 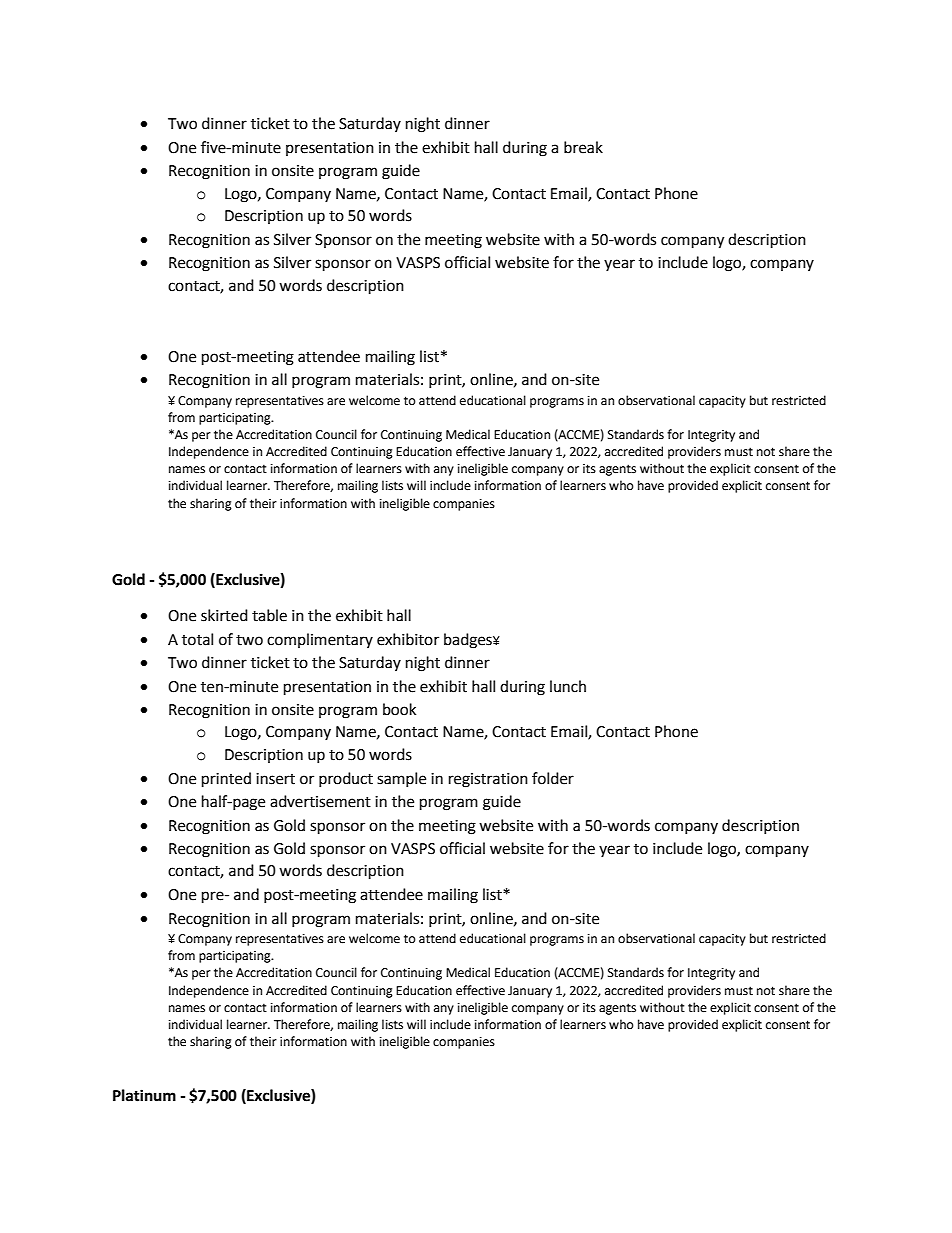 What do you see at coordinates (583, 147) in the document?
I see `break` at bounding box center [583, 147].
